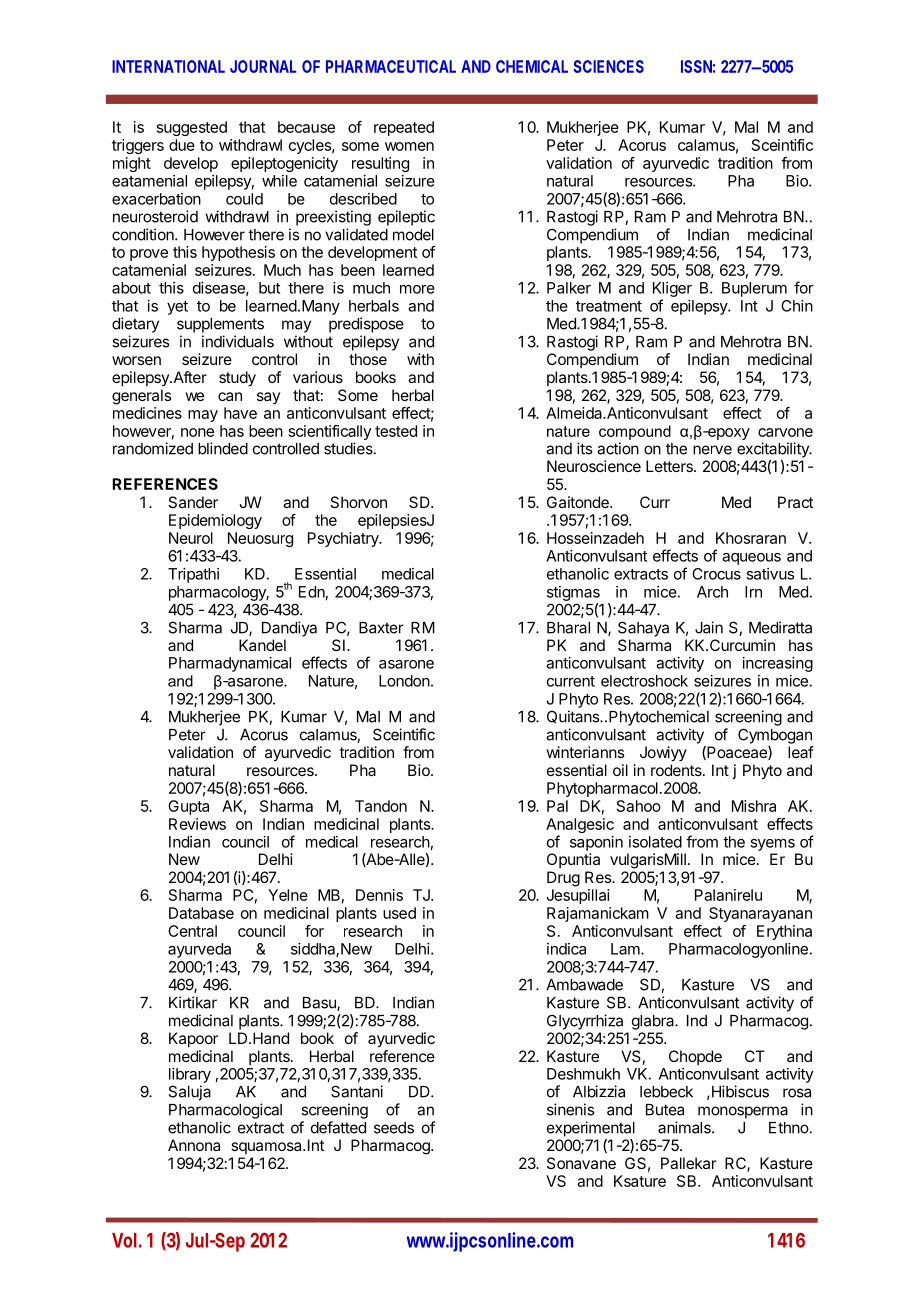  I want to click on repeated, so click(404, 128).
